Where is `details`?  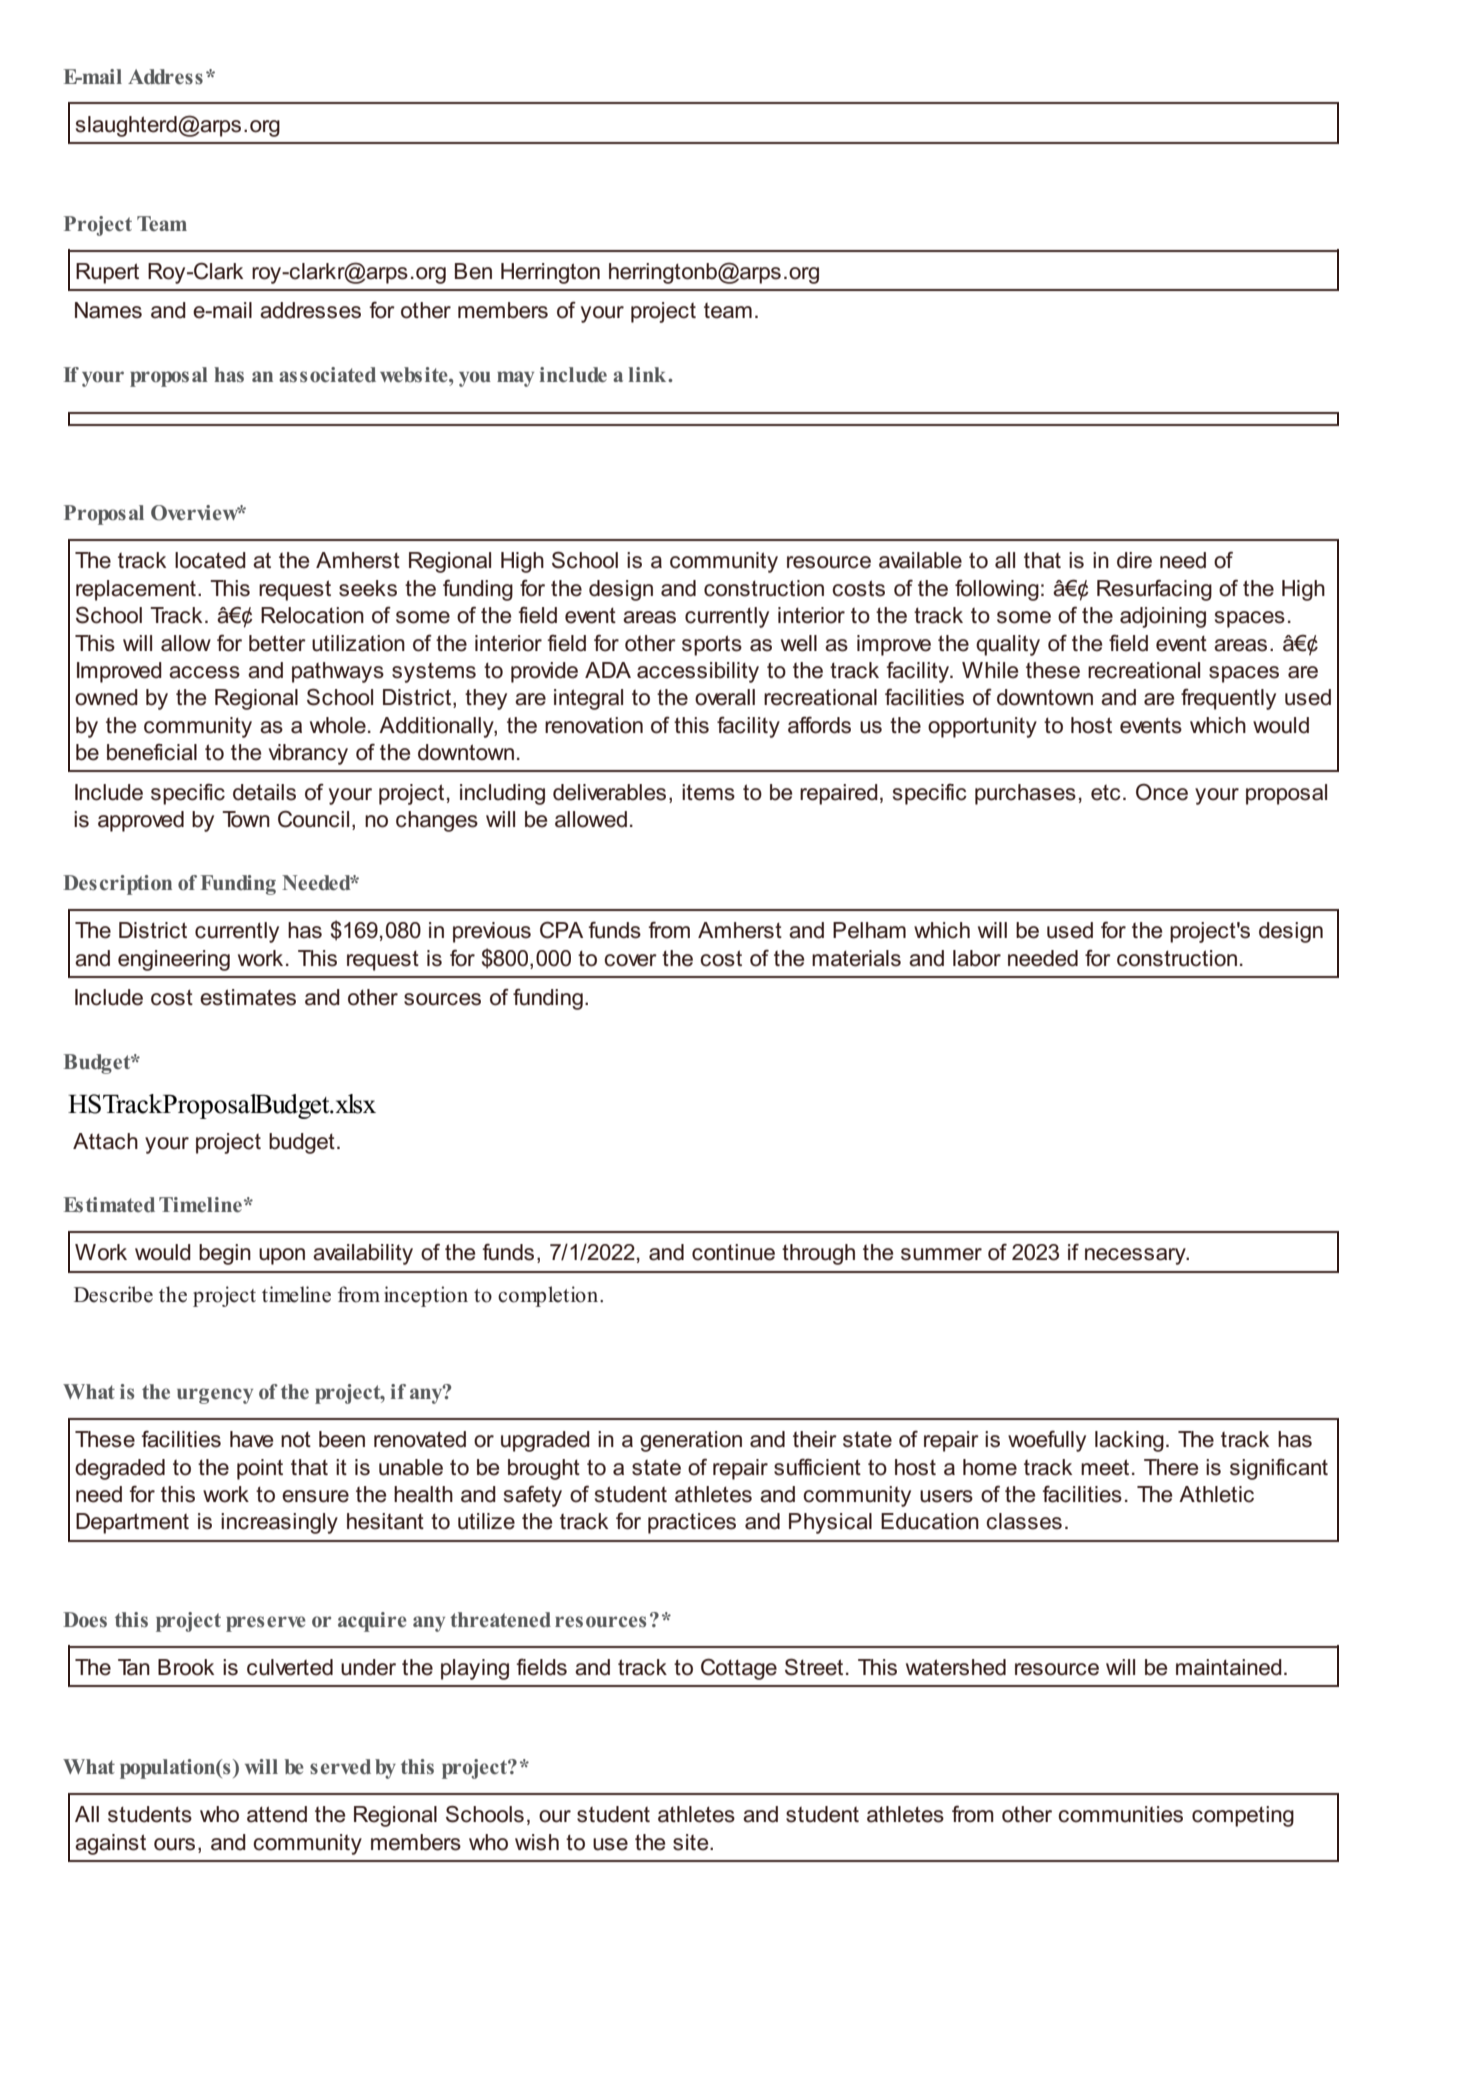
details is located at coordinates (264, 792).
